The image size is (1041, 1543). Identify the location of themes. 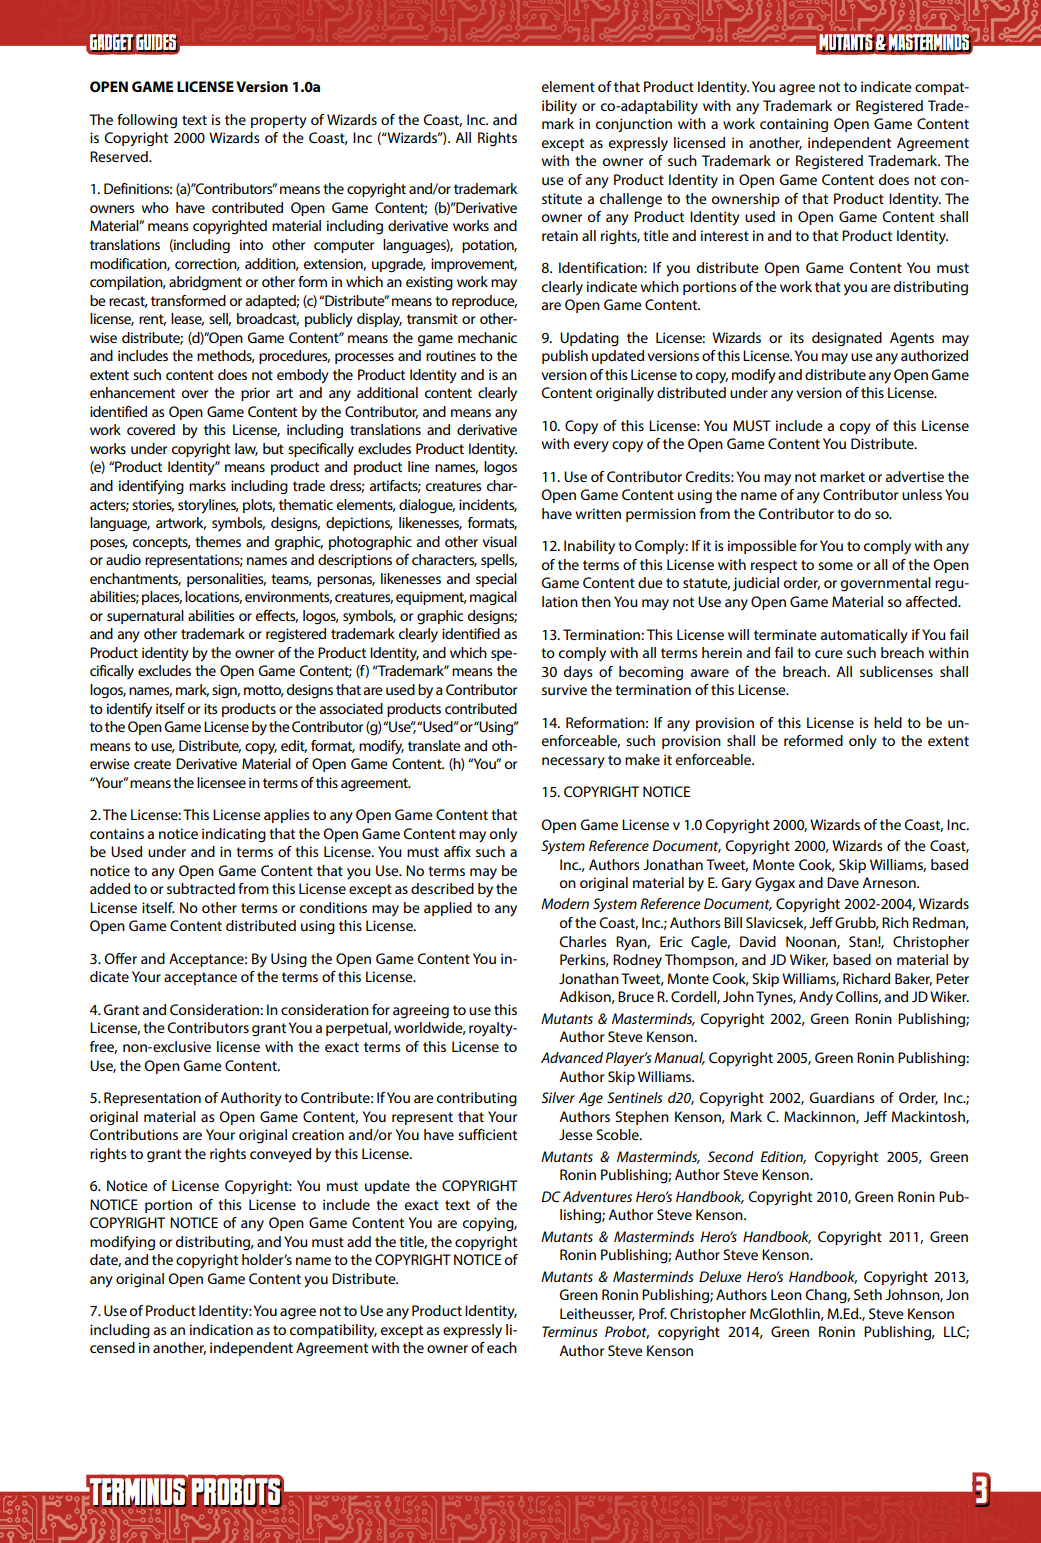
(218, 541).
